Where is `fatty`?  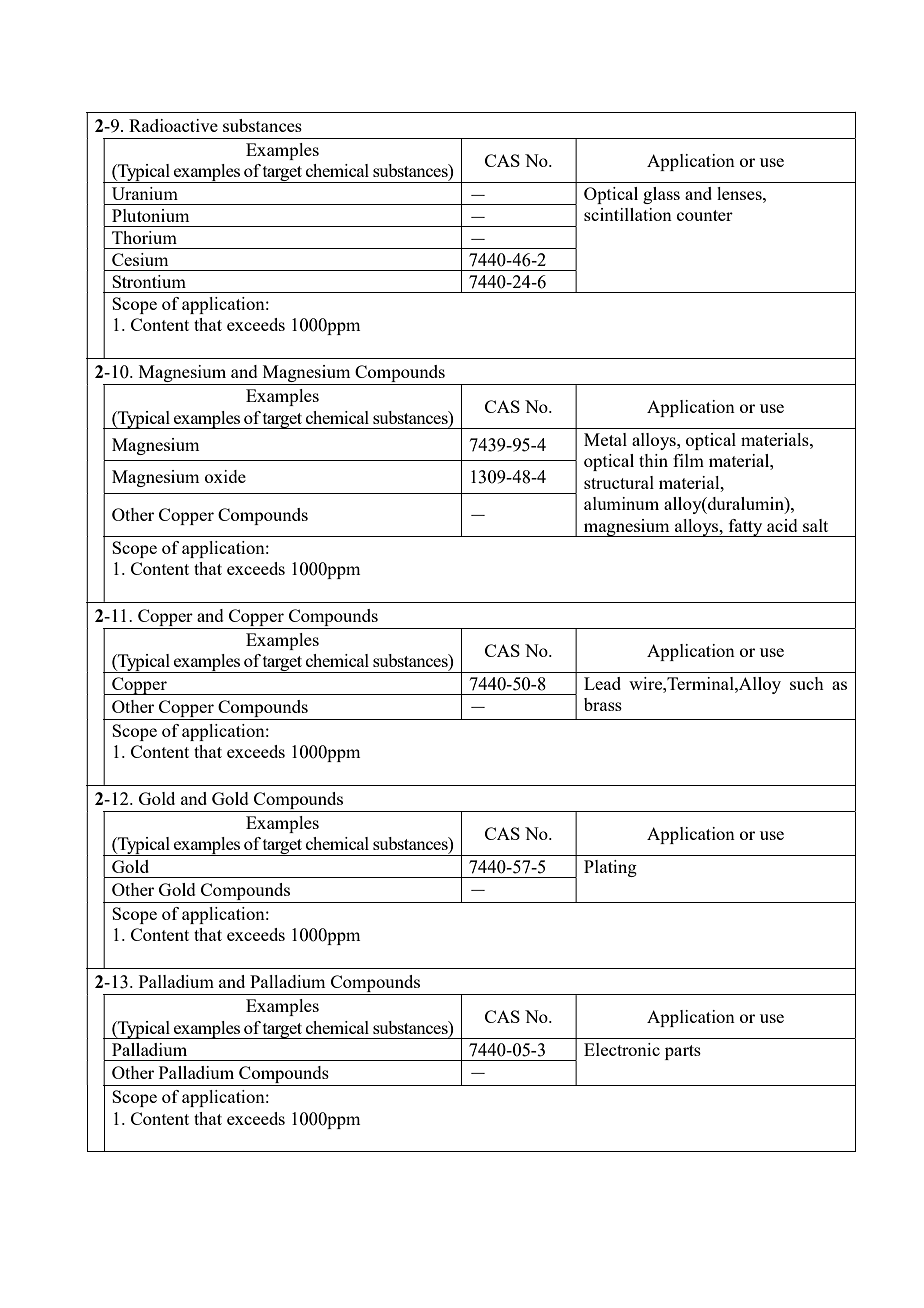 fatty is located at coordinates (745, 528).
